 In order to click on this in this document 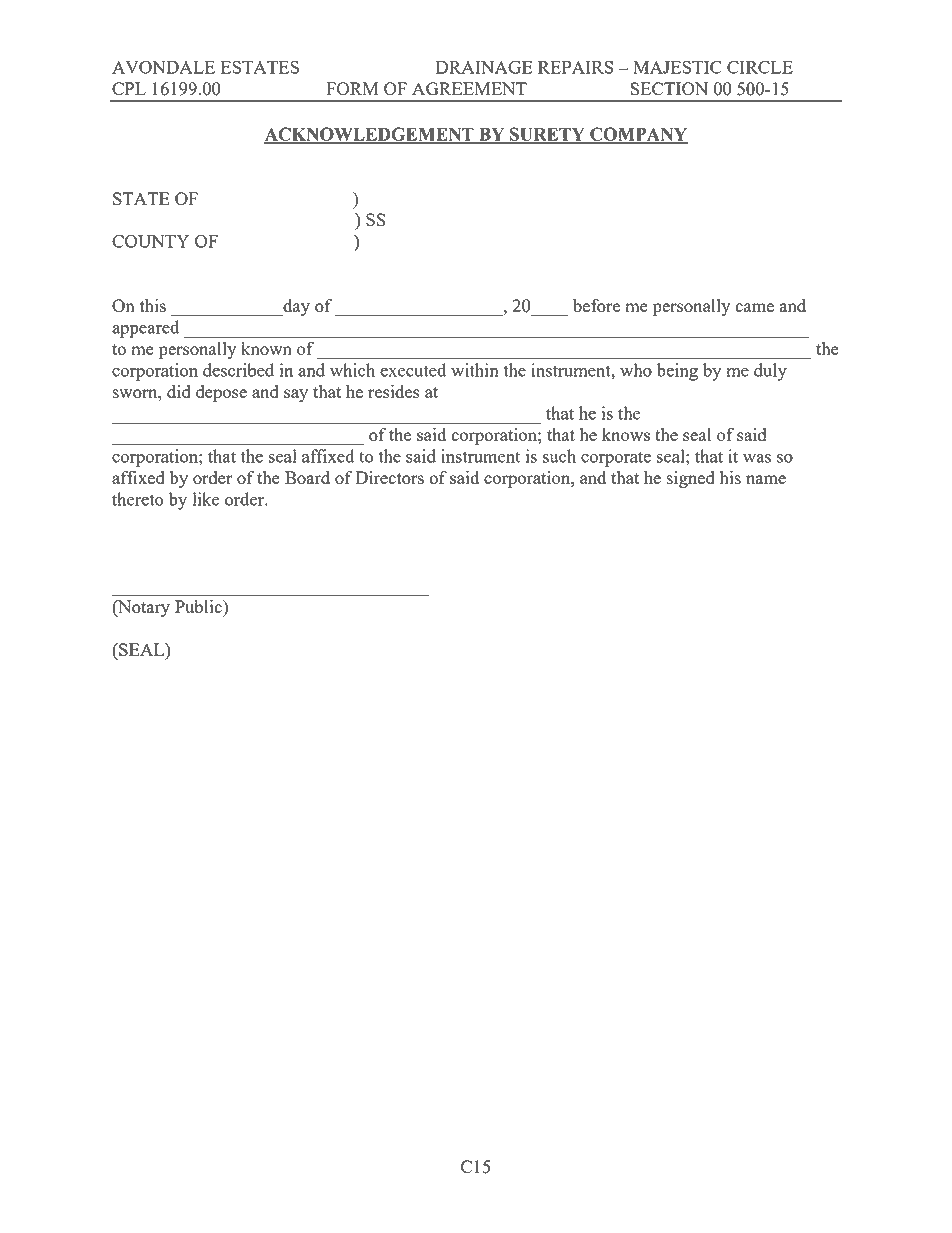, I will do `click(153, 305)`.
